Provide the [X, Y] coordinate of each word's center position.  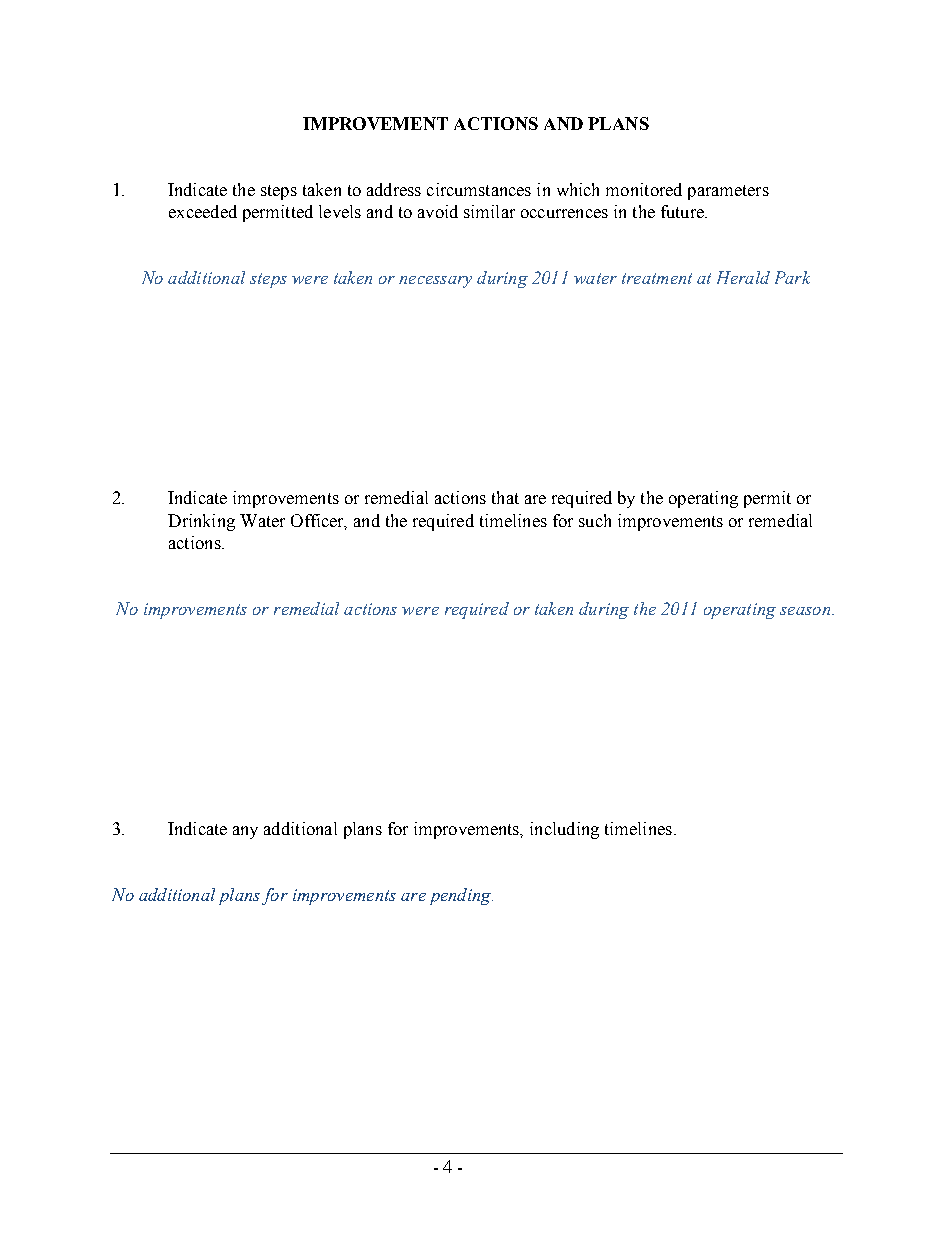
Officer [318, 521]
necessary [435, 282]
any [245, 832]
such [595, 520]
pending [461, 896]
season [806, 611]
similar [489, 211]
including [564, 830]
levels [340, 211]
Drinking [201, 522]
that [505, 497]
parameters [728, 192]
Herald [743, 277]
